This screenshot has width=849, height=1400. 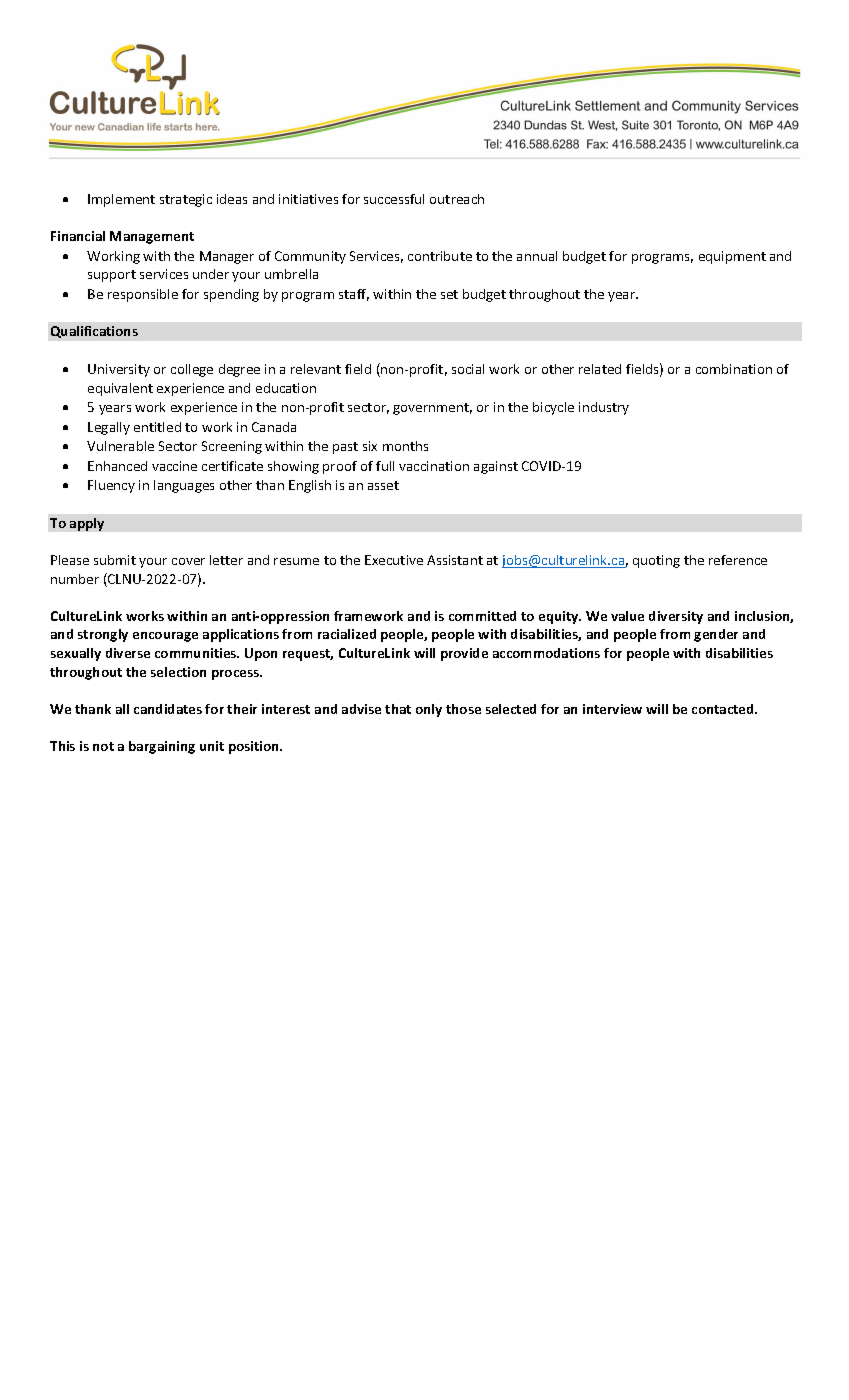 What do you see at coordinates (143, 295) in the screenshot?
I see `responsible` at bounding box center [143, 295].
